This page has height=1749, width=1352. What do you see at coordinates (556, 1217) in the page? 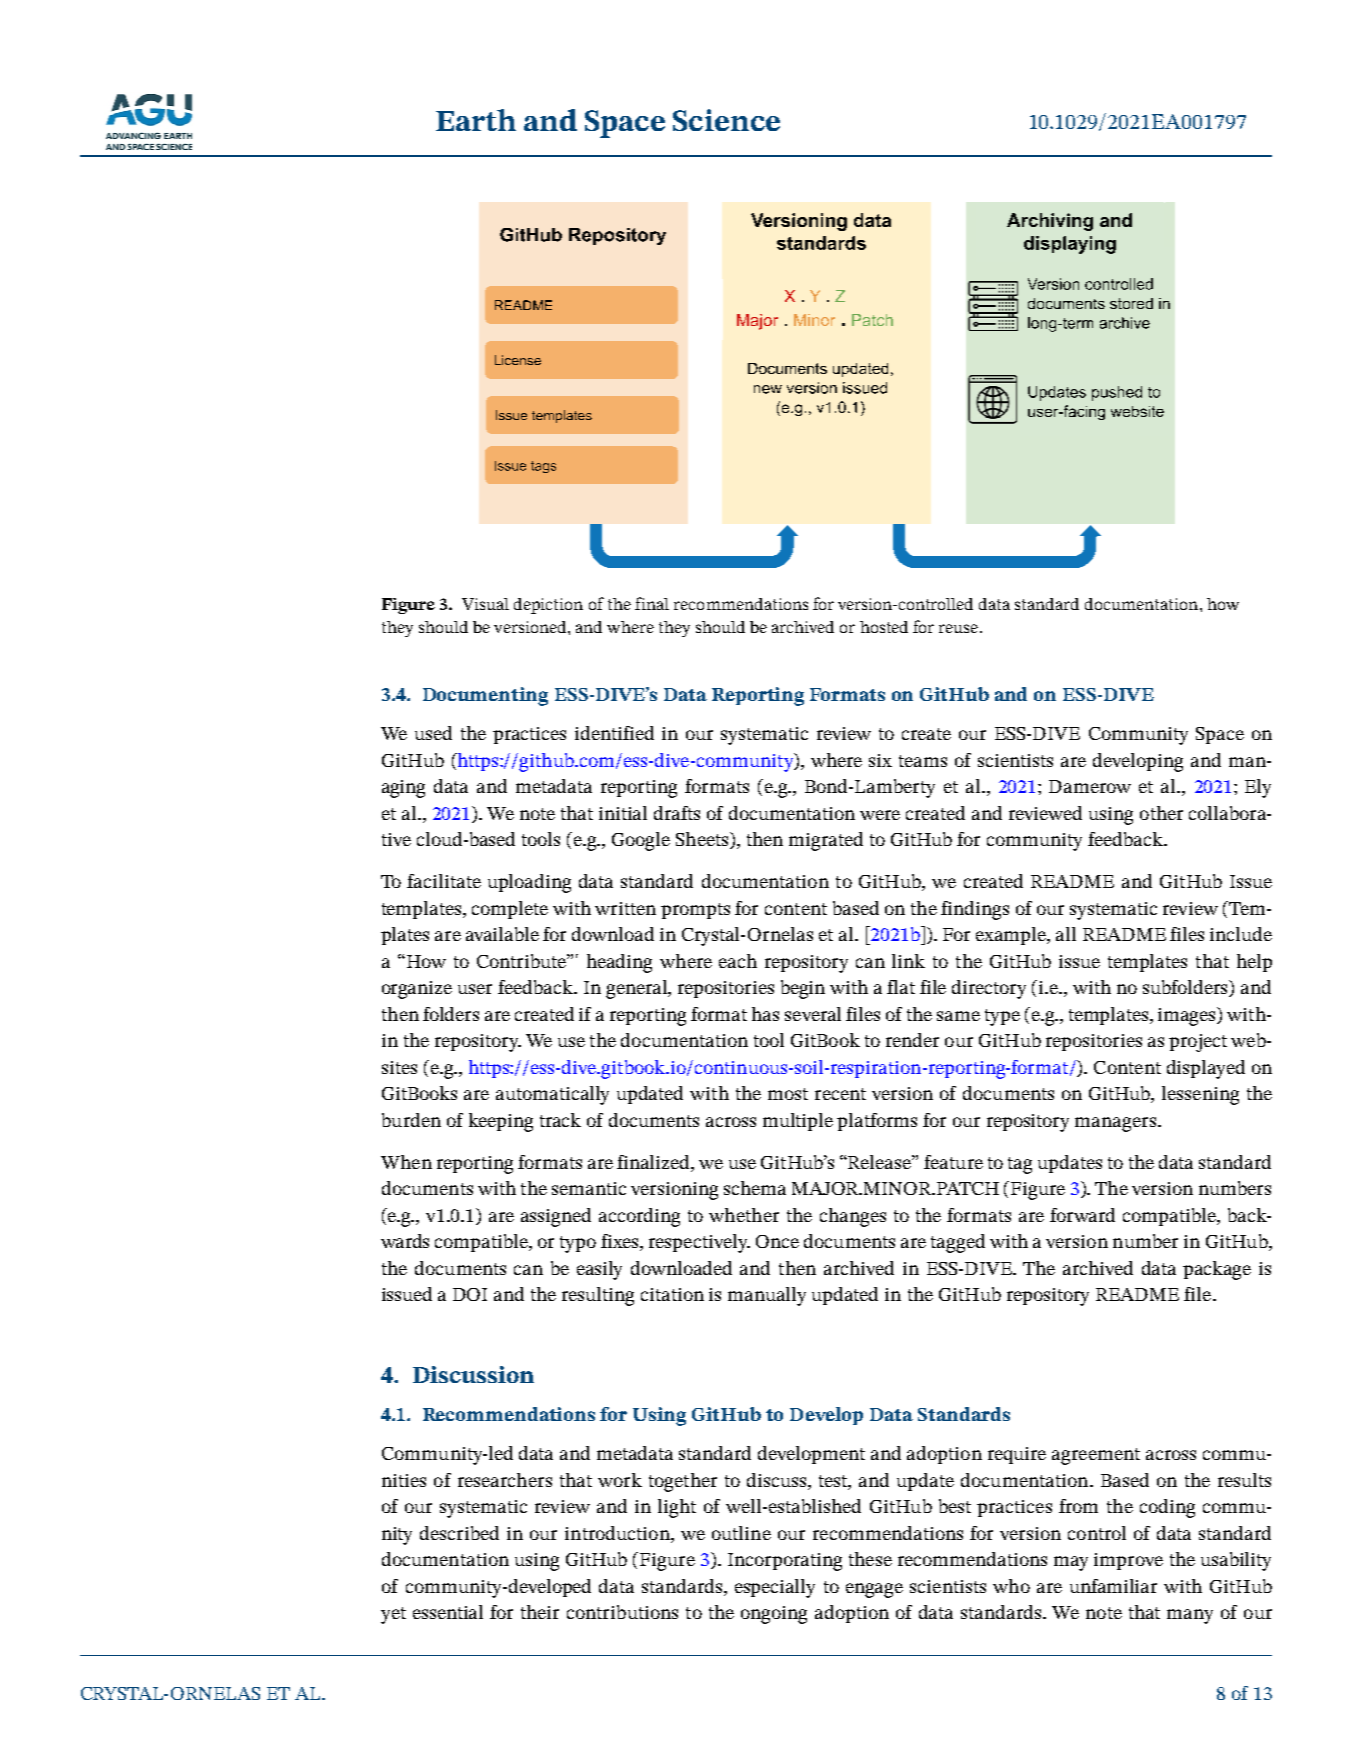
I see `assigned` at bounding box center [556, 1217].
